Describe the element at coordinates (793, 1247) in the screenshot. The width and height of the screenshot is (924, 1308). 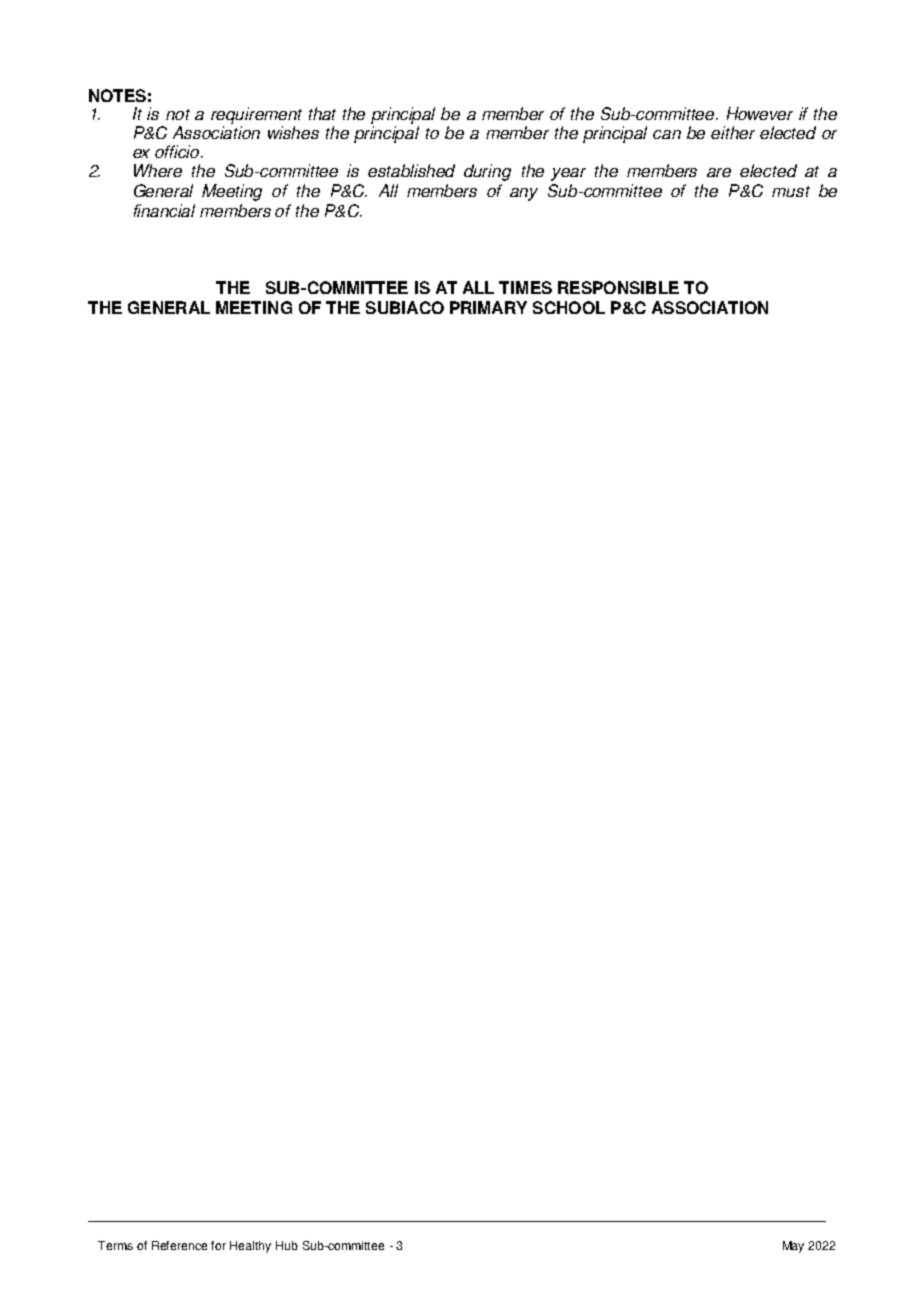
I see `May` at that location.
